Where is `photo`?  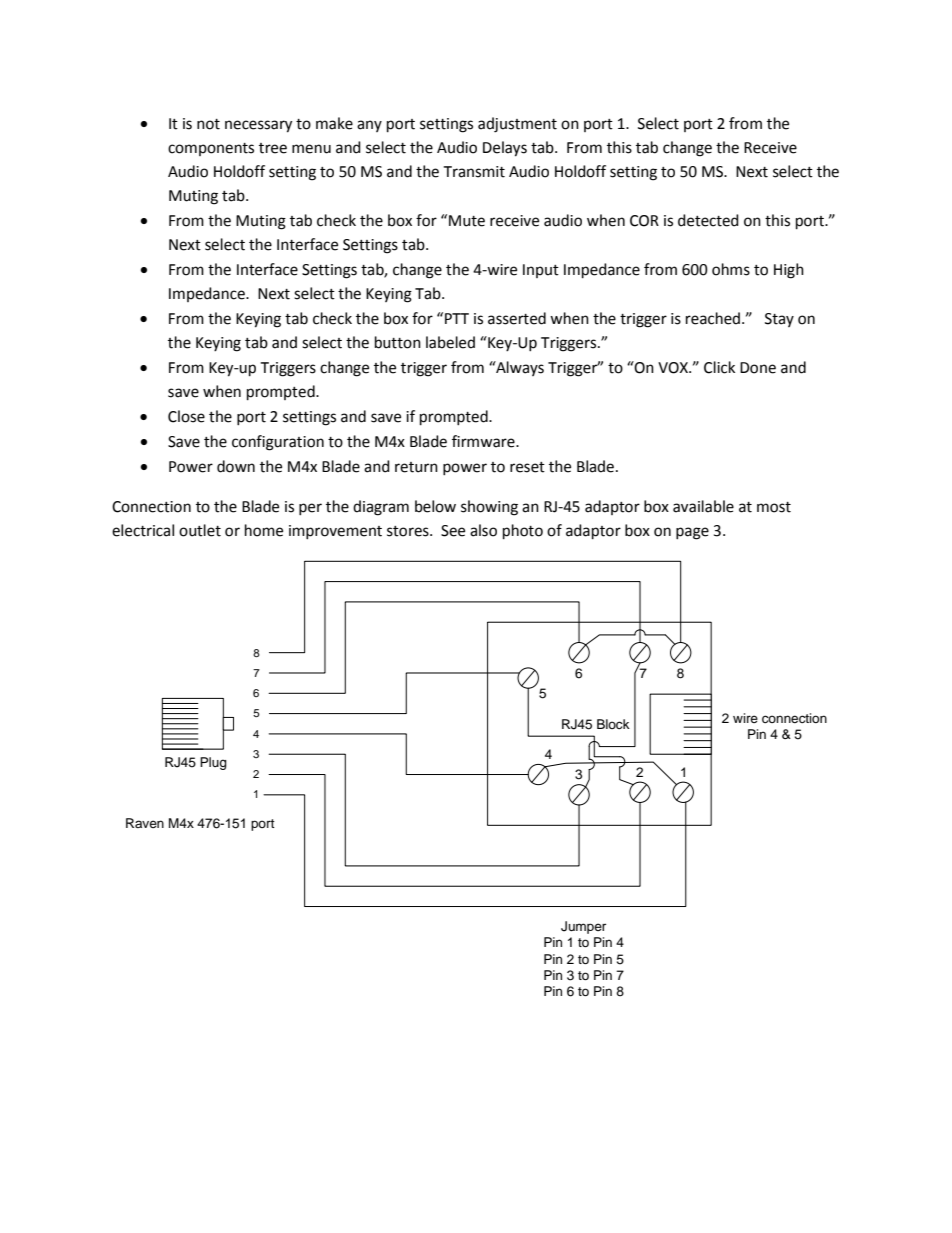
photo is located at coordinates (523, 532).
